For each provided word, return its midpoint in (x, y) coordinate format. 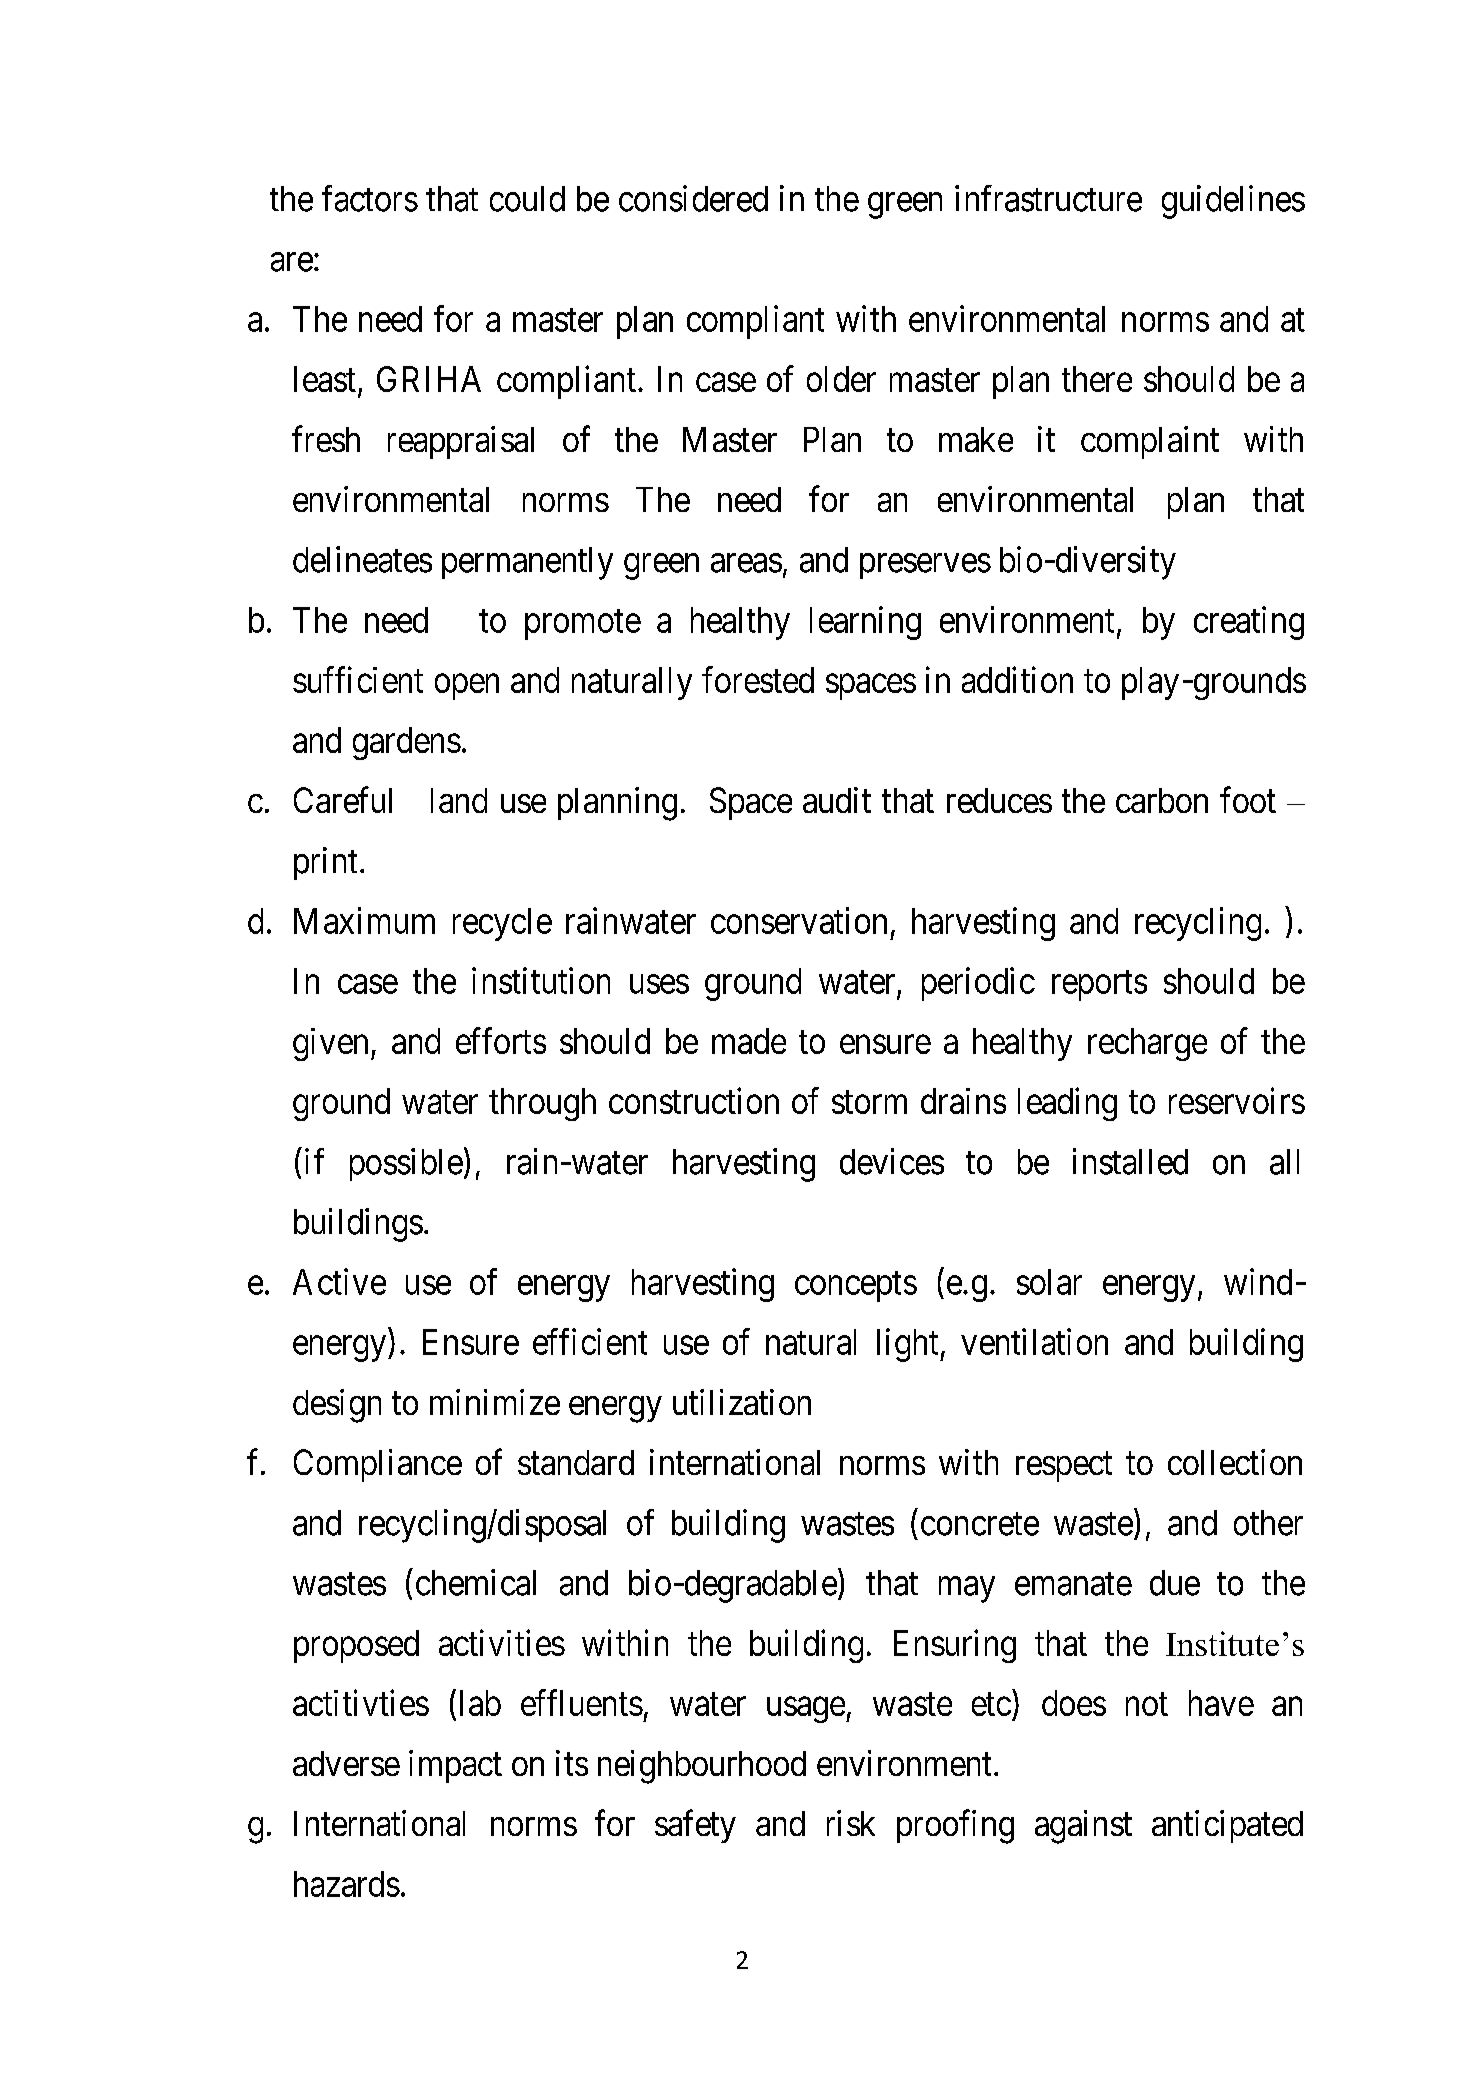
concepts (856, 1287)
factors (370, 198)
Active (339, 1281)
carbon (1162, 800)
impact (455, 1766)
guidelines (1233, 202)
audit (837, 800)
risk (851, 1823)
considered (693, 198)
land (459, 800)
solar (1049, 1282)
